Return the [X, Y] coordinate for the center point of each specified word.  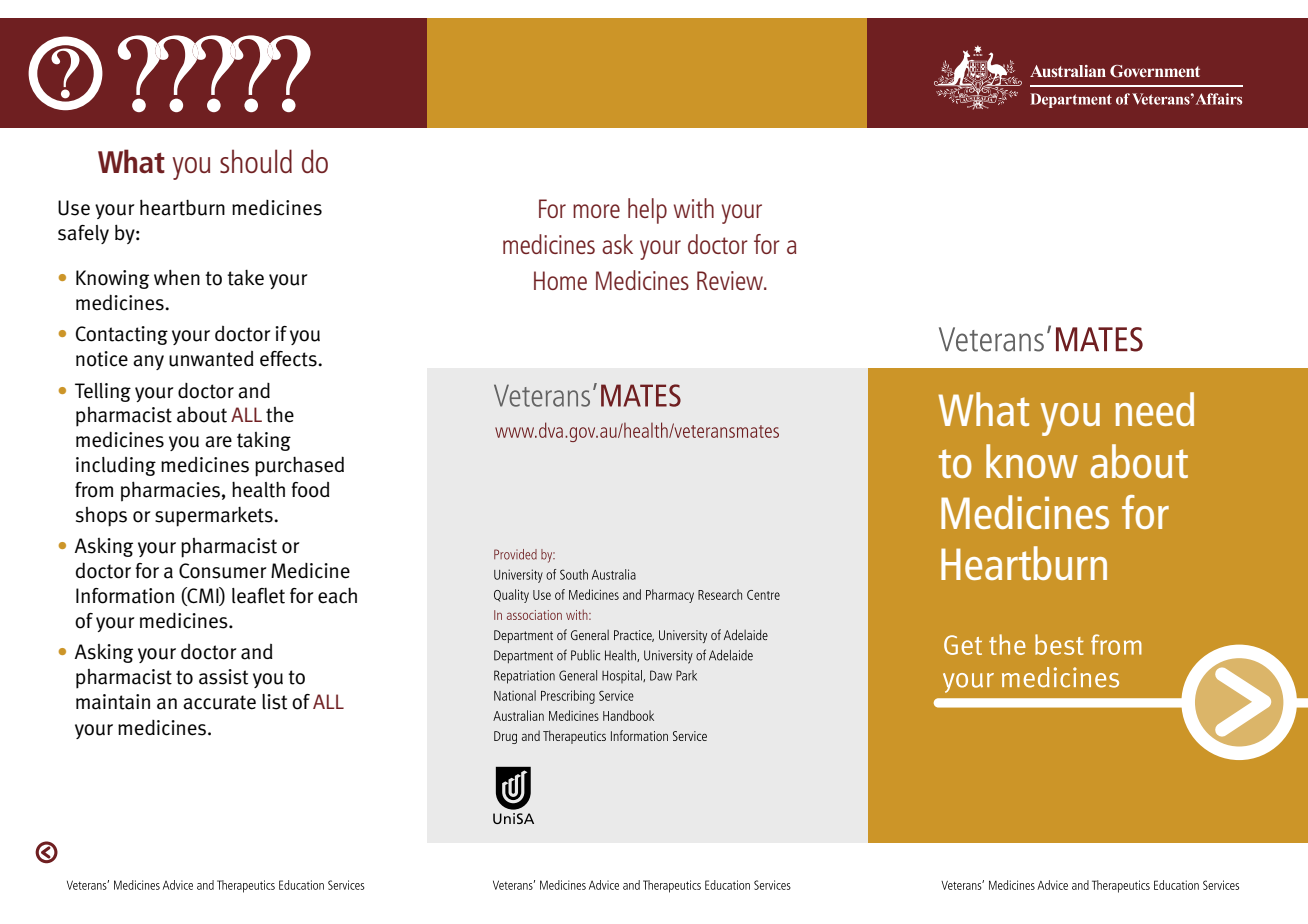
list [274, 702]
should [256, 161]
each [337, 596]
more [596, 211]
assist [223, 677]
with [694, 208]
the [280, 415]
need [1154, 409]
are [218, 442]
